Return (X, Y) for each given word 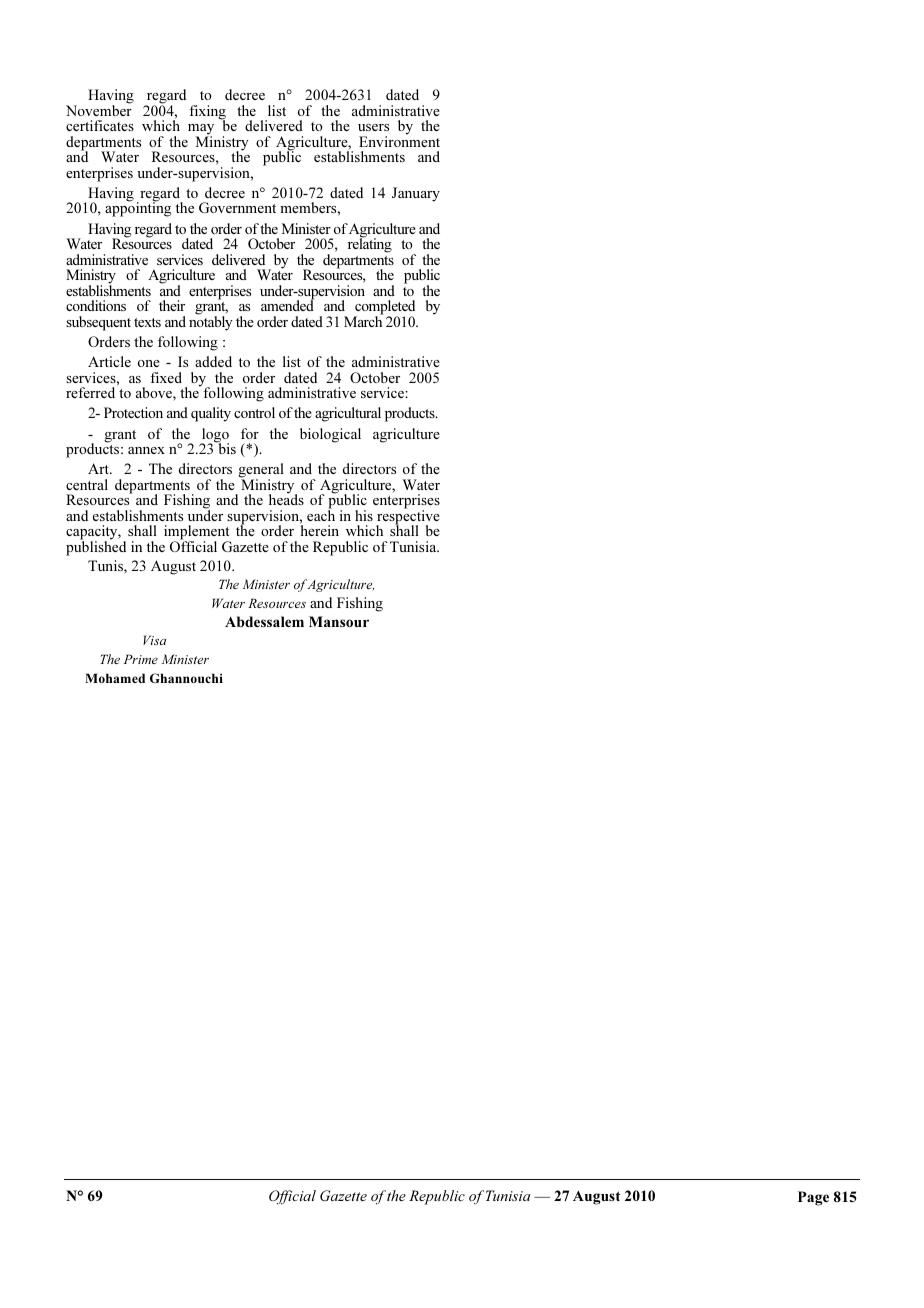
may (201, 130)
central (87, 484)
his (364, 515)
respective (408, 517)
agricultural (348, 414)
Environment (399, 140)
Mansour (339, 621)
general (261, 472)
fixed (166, 377)
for (250, 433)
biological (330, 435)
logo (214, 436)
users (373, 127)
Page (813, 1198)
